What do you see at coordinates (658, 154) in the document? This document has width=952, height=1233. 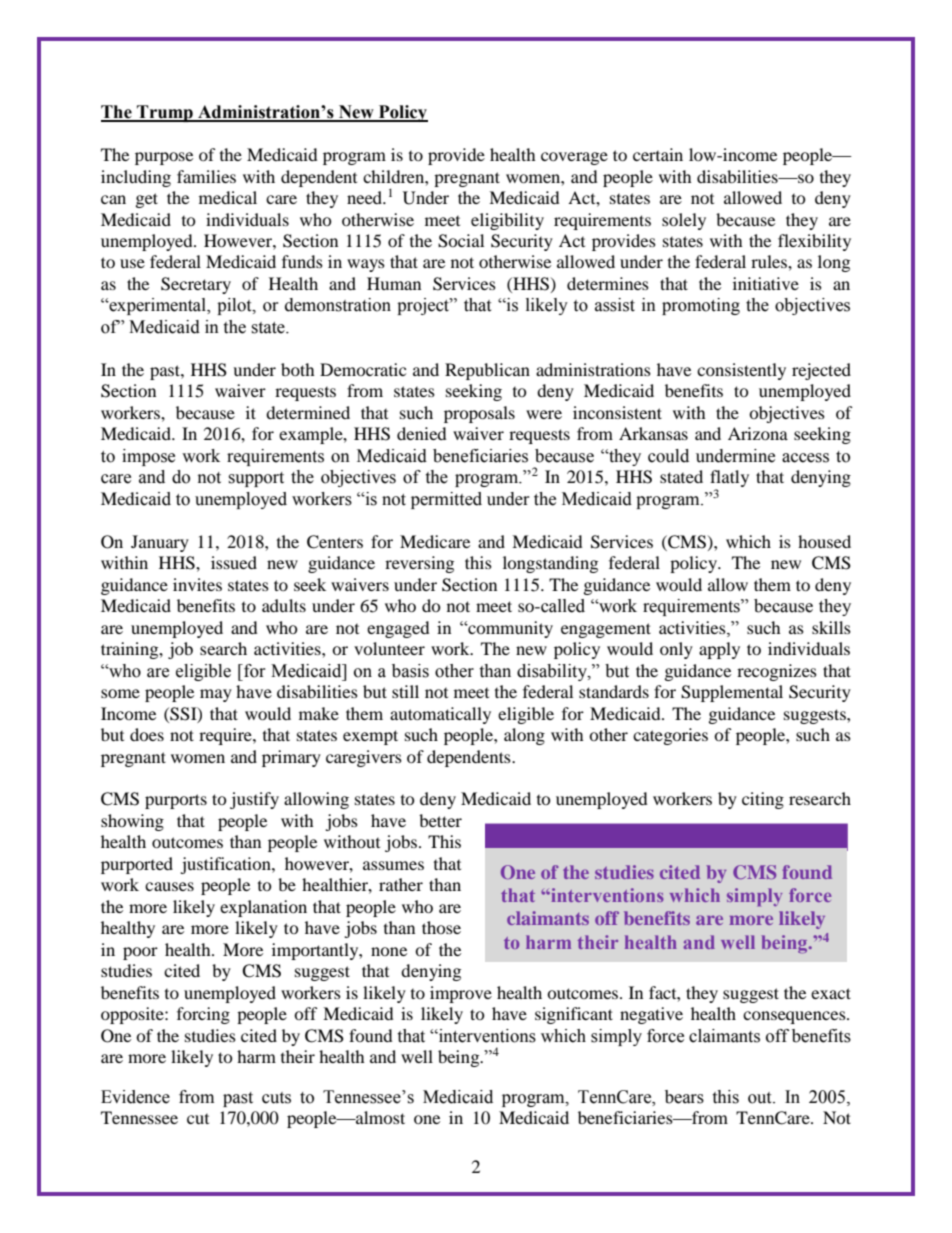 I see `certain` at bounding box center [658, 154].
